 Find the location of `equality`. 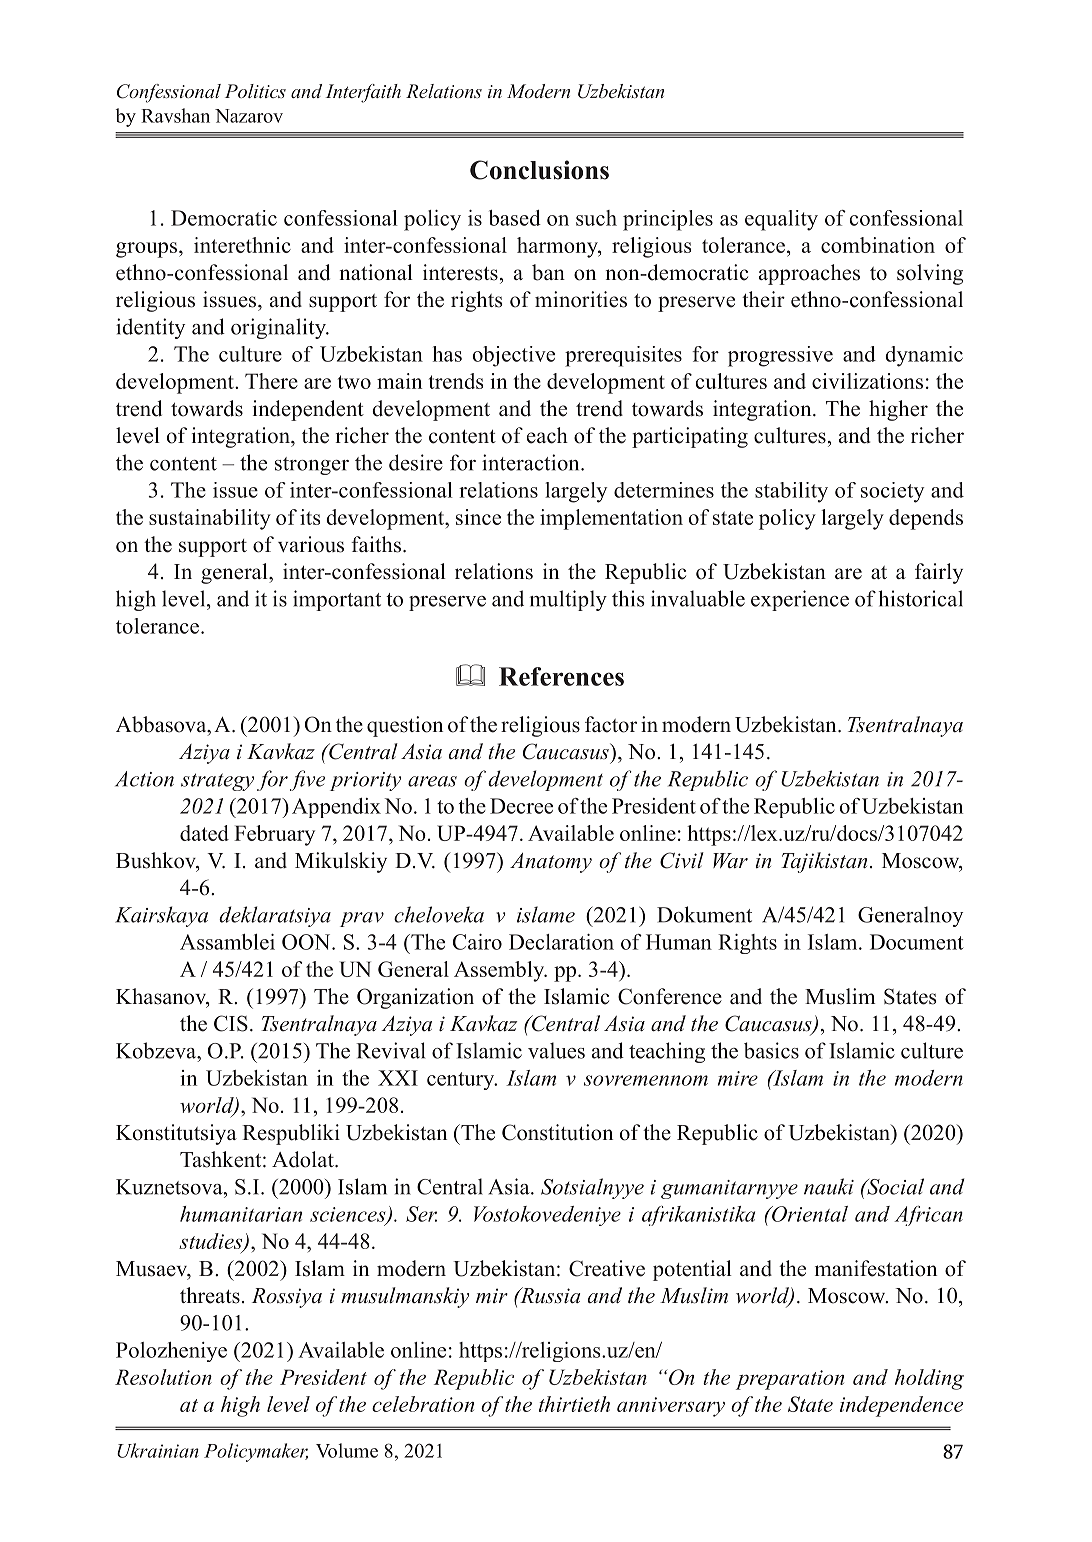

equality is located at coordinates (781, 220).
